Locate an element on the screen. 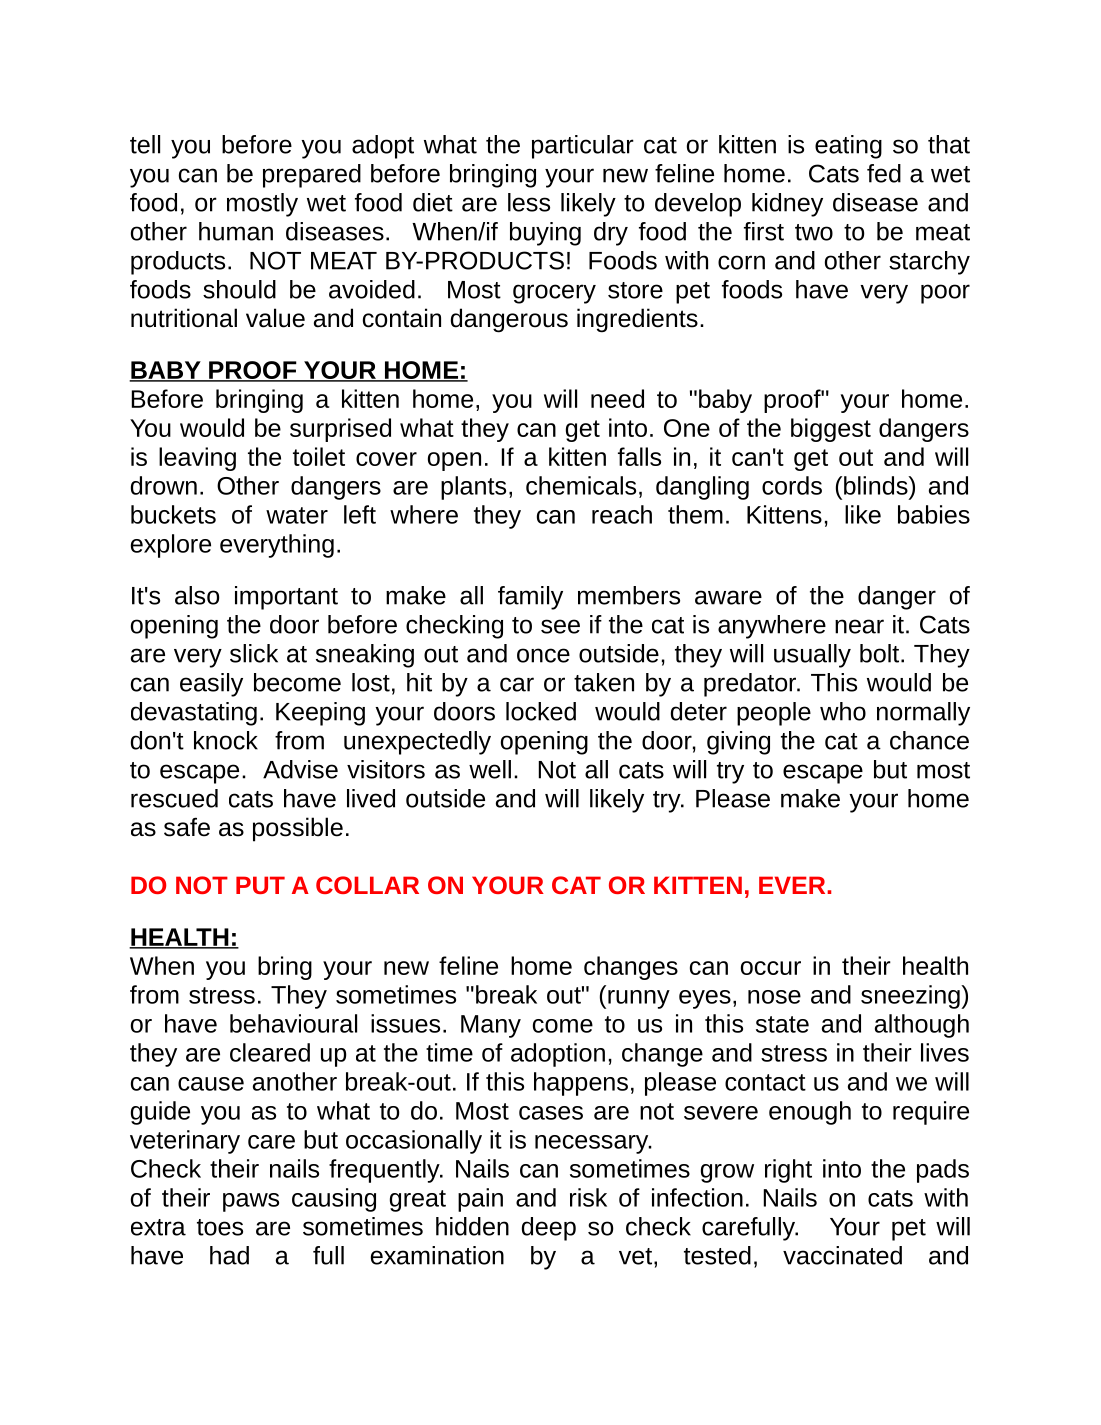 This screenshot has height=1425, width=1101. toes is located at coordinates (220, 1227).
